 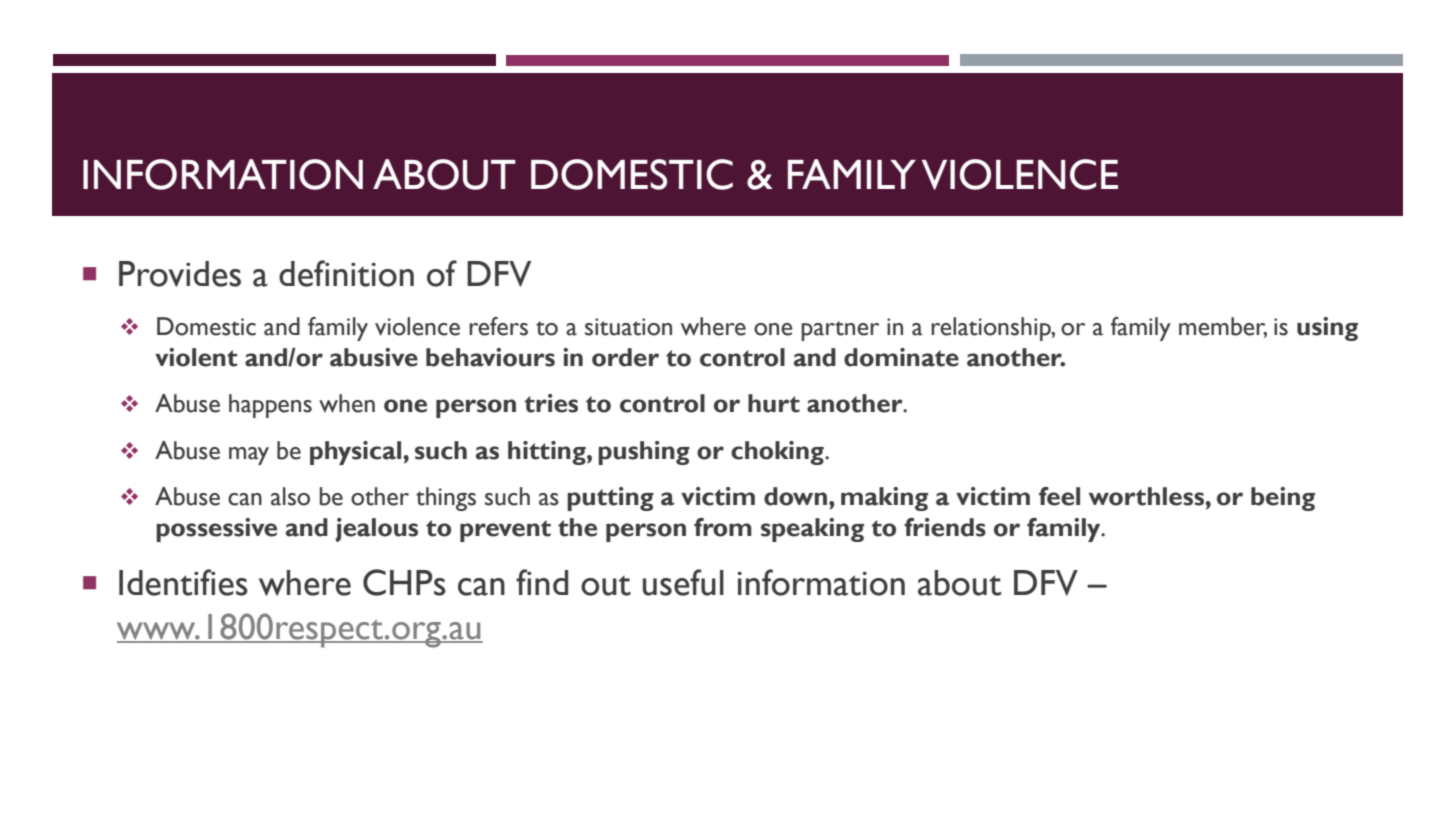 I want to click on also, so click(x=290, y=496).
